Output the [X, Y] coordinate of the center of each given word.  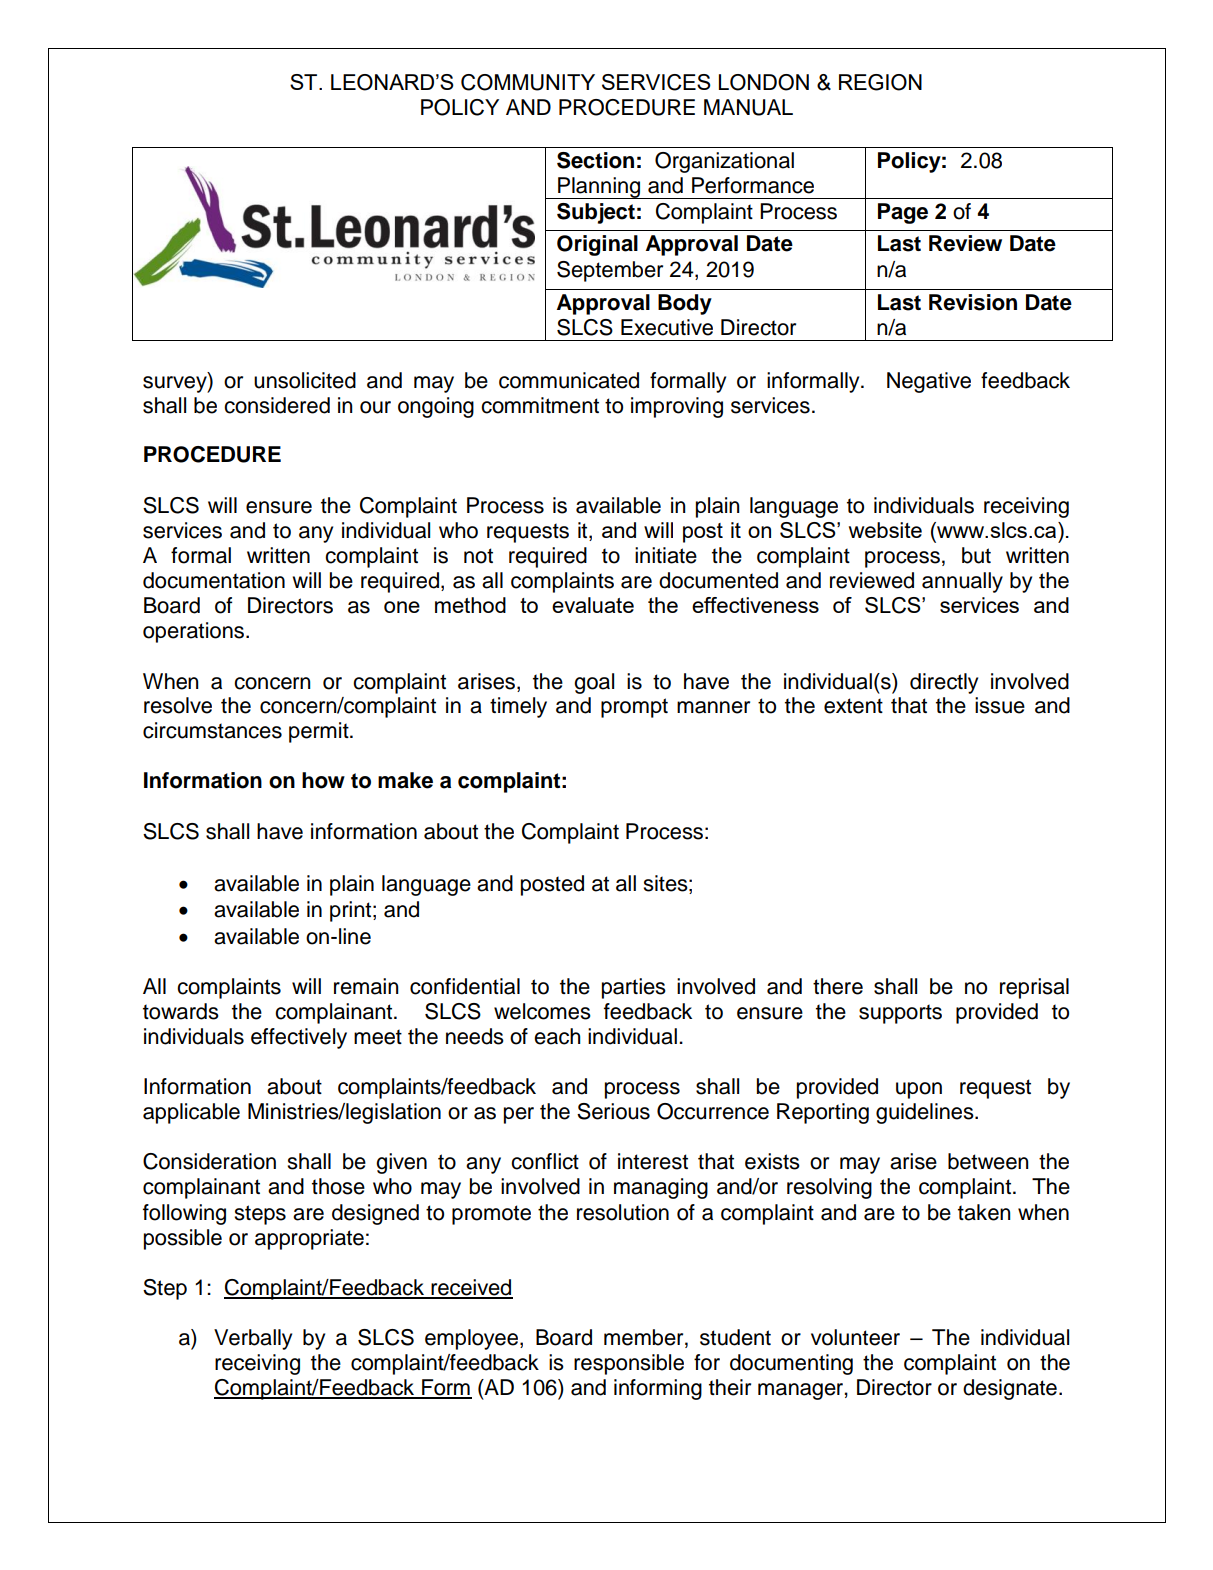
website [885, 530]
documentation [214, 580]
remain [366, 986]
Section [595, 160]
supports [900, 1014]
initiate [666, 555]
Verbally [253, 1339]
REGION [880, 82]
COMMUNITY [528, 82]
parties [634, 988]
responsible [629, 1364]
